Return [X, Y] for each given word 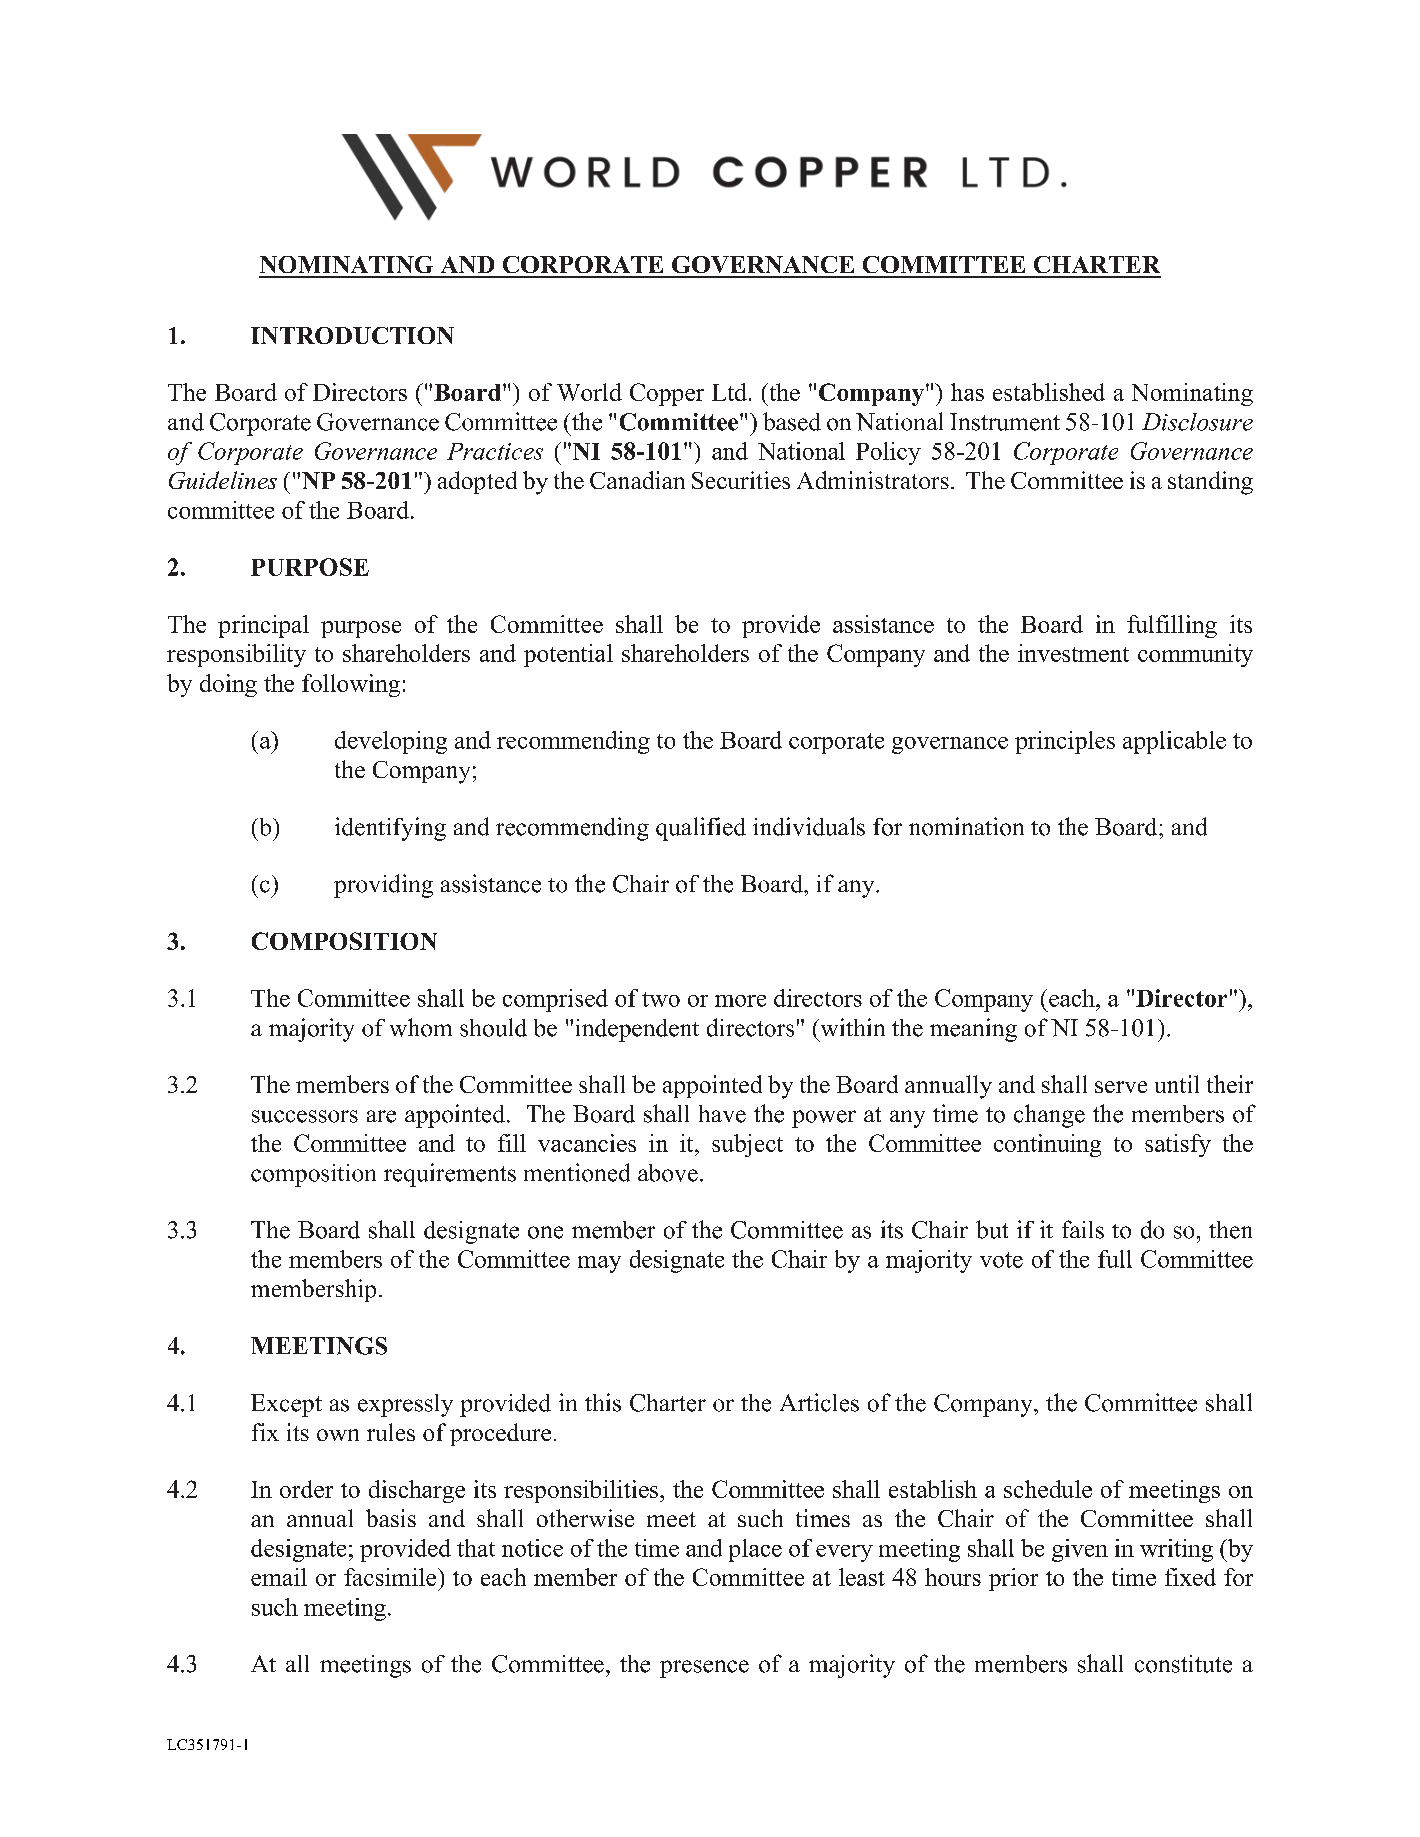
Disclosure [1197, 422]
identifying [390, 829]
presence [704, 1669]
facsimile [391, 1577]
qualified [701, 829]
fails [1083, 1229]
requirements [450, 1175]
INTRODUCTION [352, 335]
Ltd [729, 392]
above [668, 1173]
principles [1065, 742]
